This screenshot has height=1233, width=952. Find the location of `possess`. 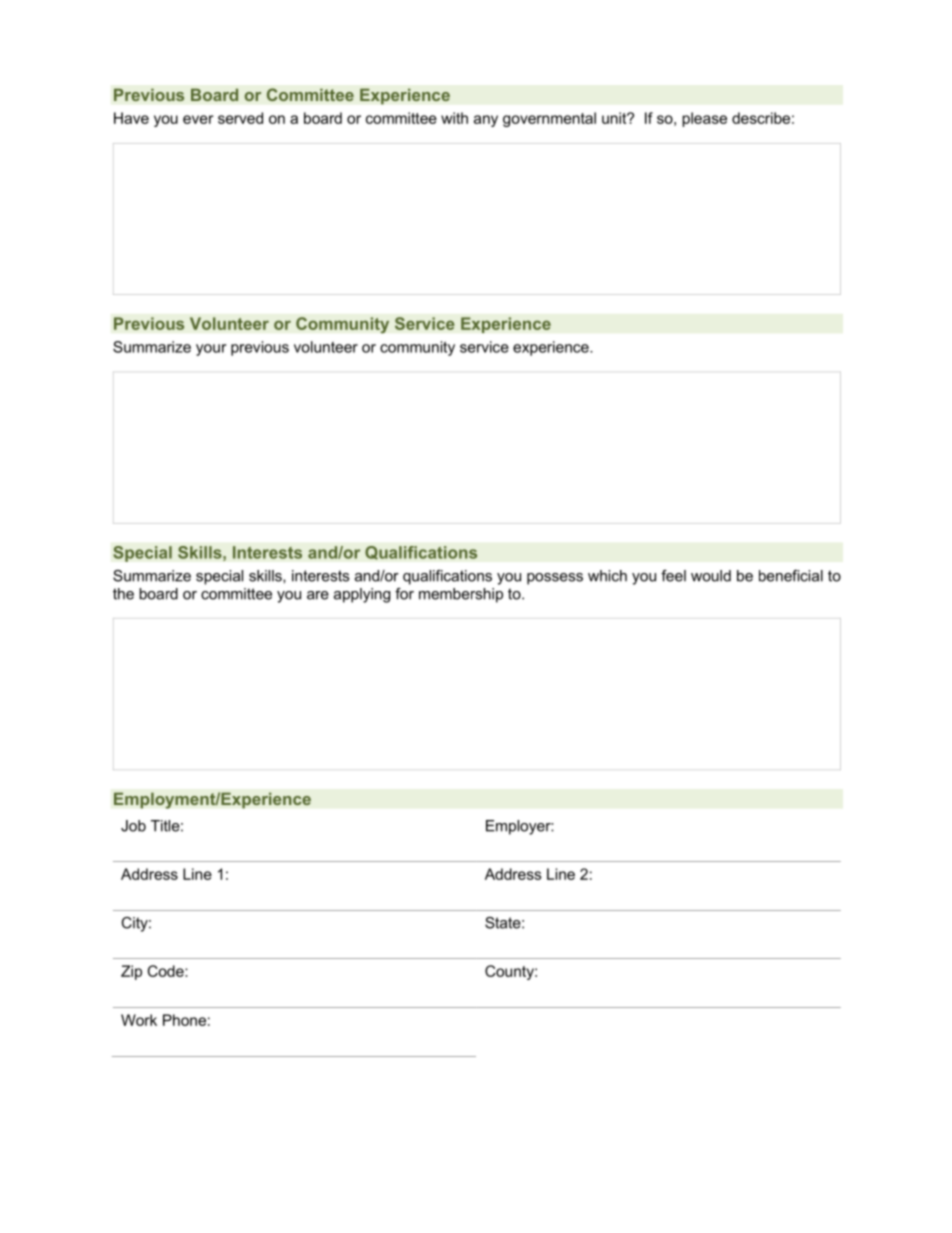

possess is located at coordinates (555, 579).
